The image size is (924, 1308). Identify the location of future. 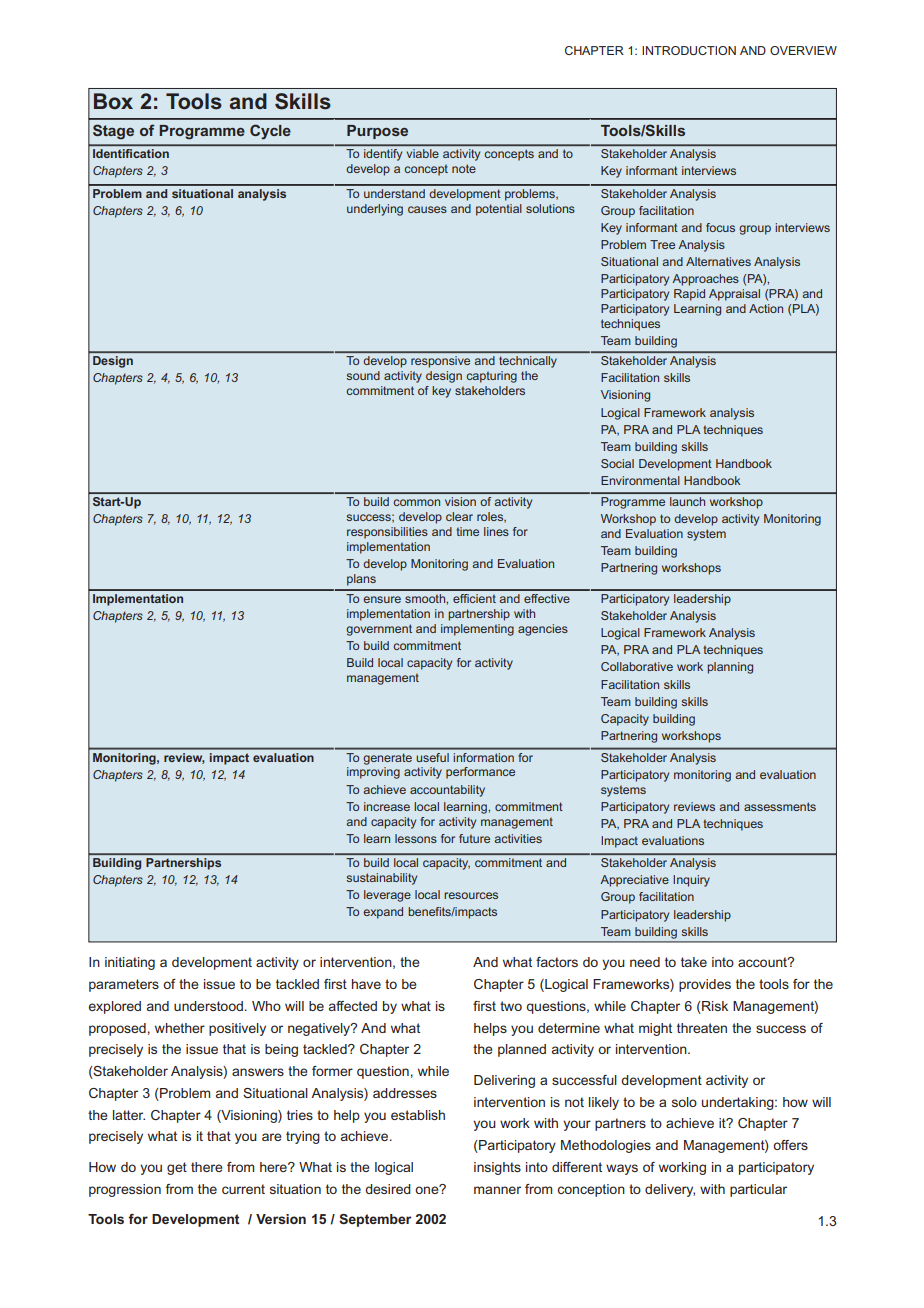
(474, 838).
